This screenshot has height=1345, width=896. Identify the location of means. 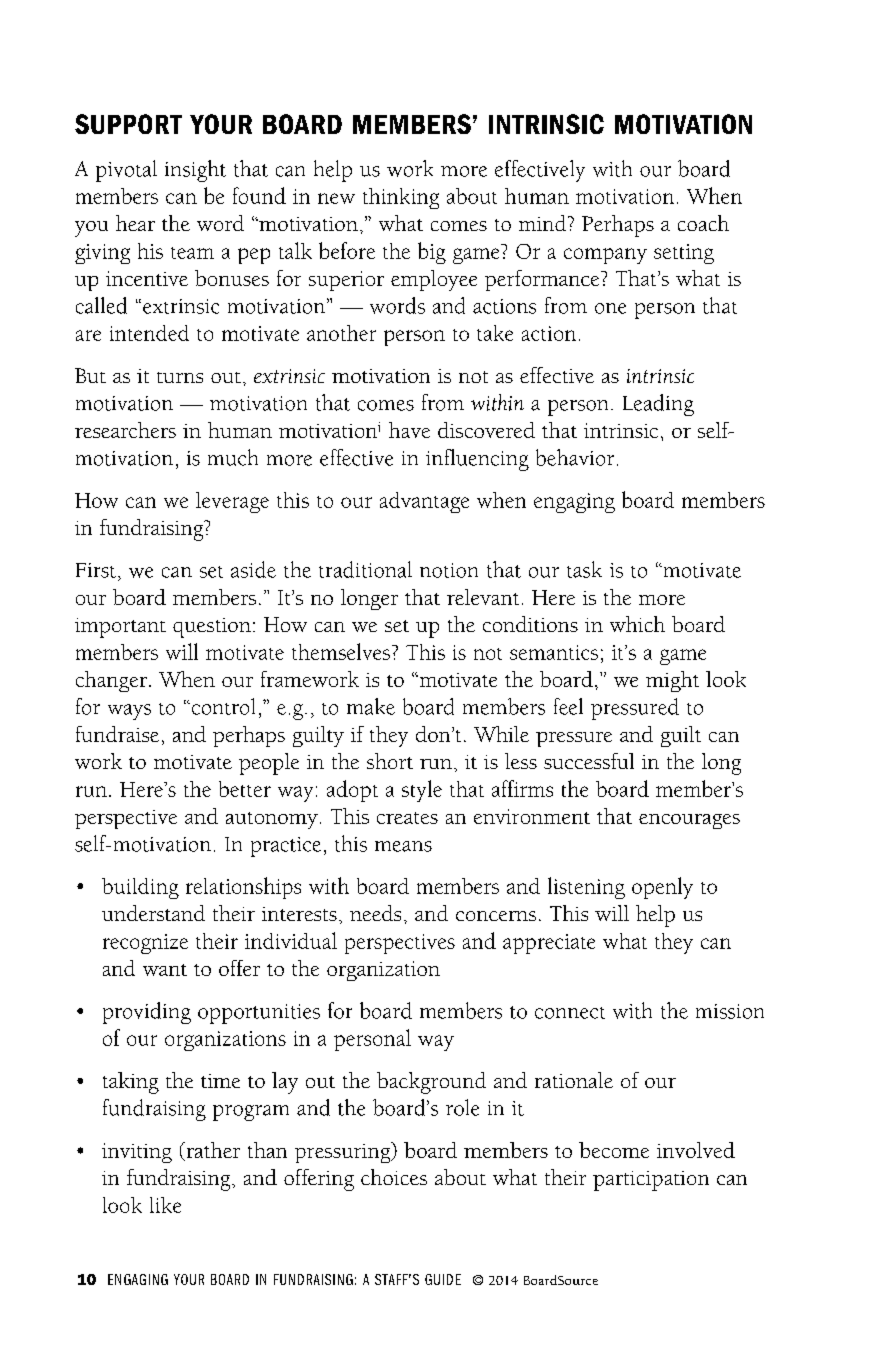
(403, 846).
